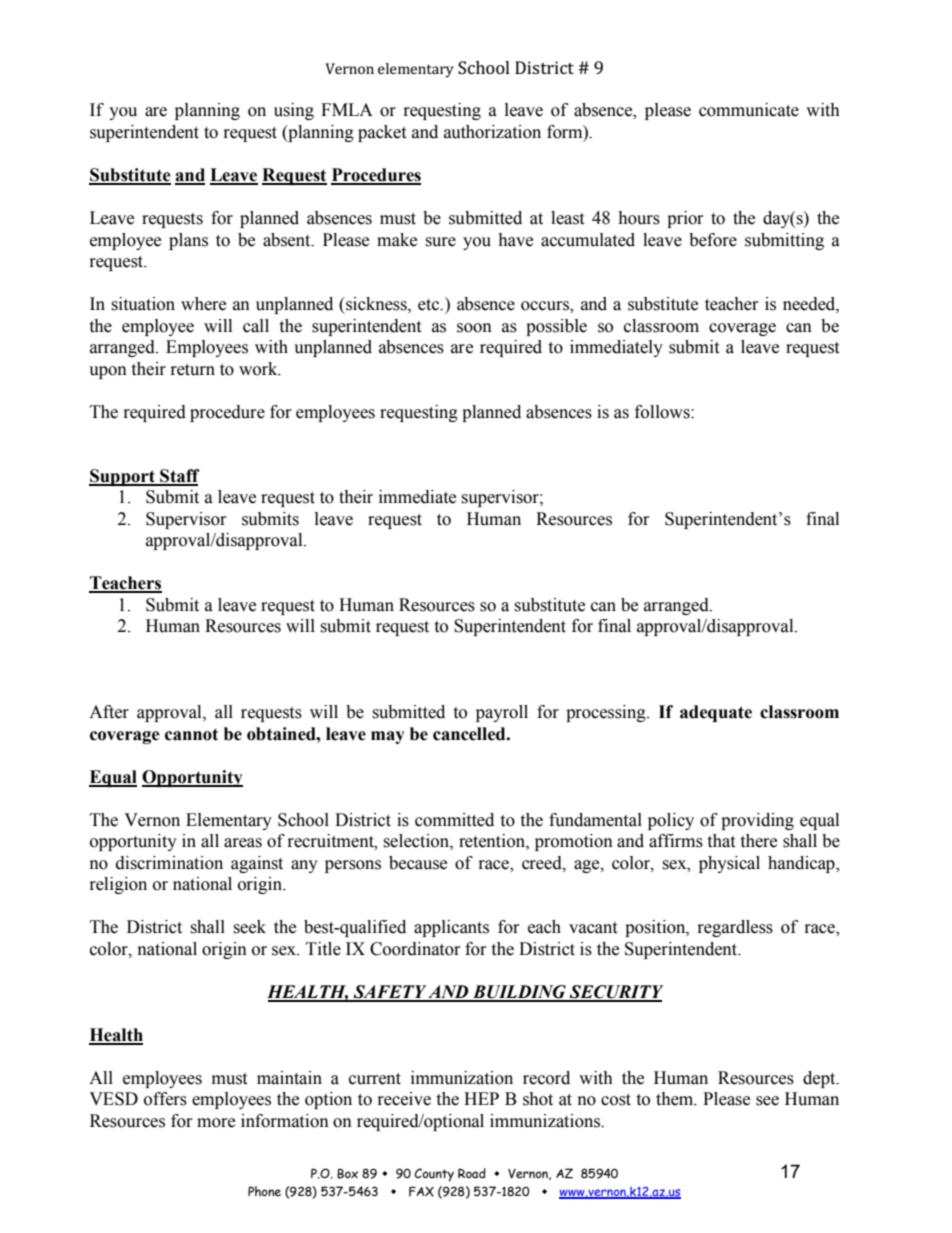 Image resolution: width=952 pixels, height=1233 pixels. I want to click on more, so click(216, 1123).
